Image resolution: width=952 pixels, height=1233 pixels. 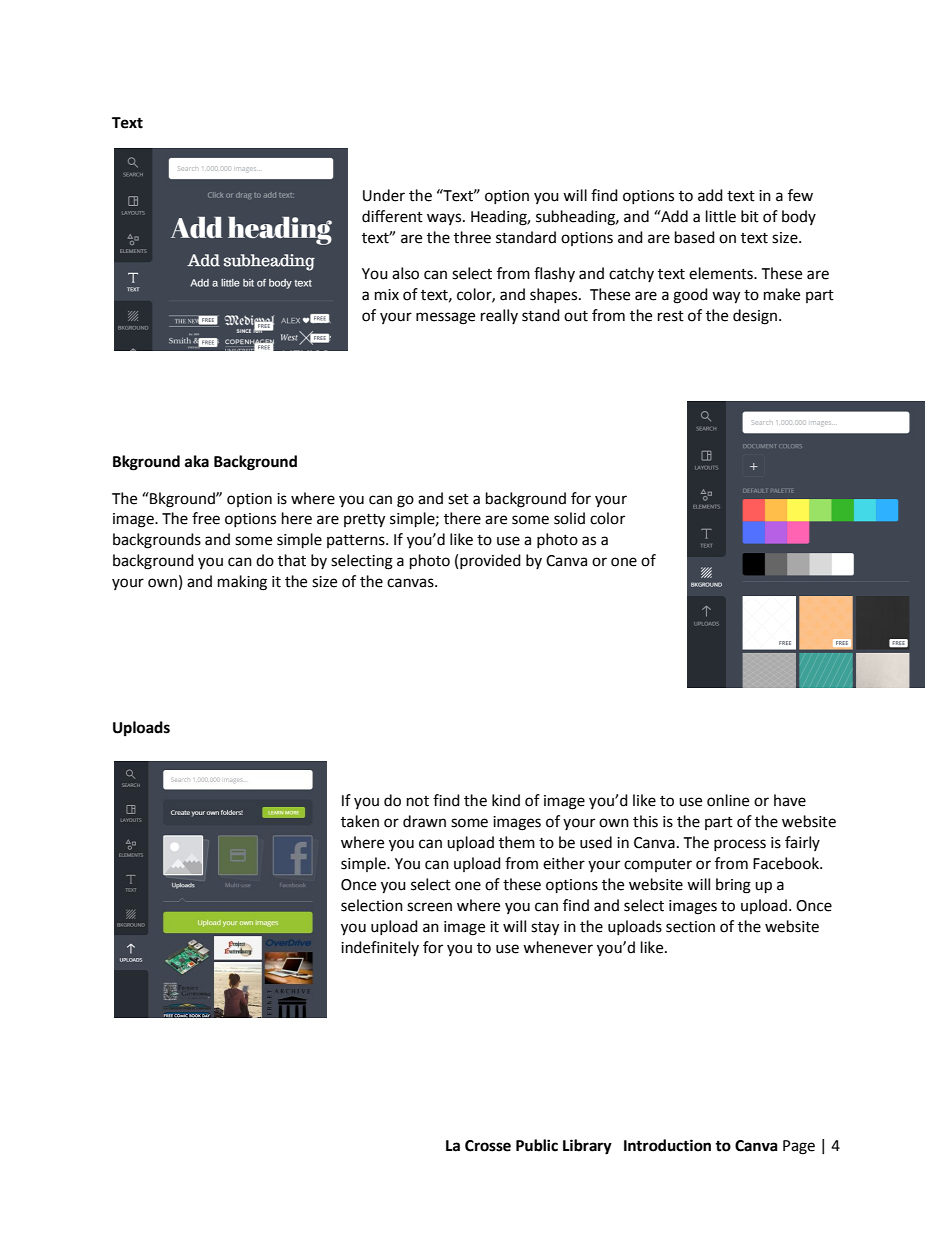 What do you see at coordinates (721, 216) in the screenshot?
I see `little` at bounding box center [721, 216].
